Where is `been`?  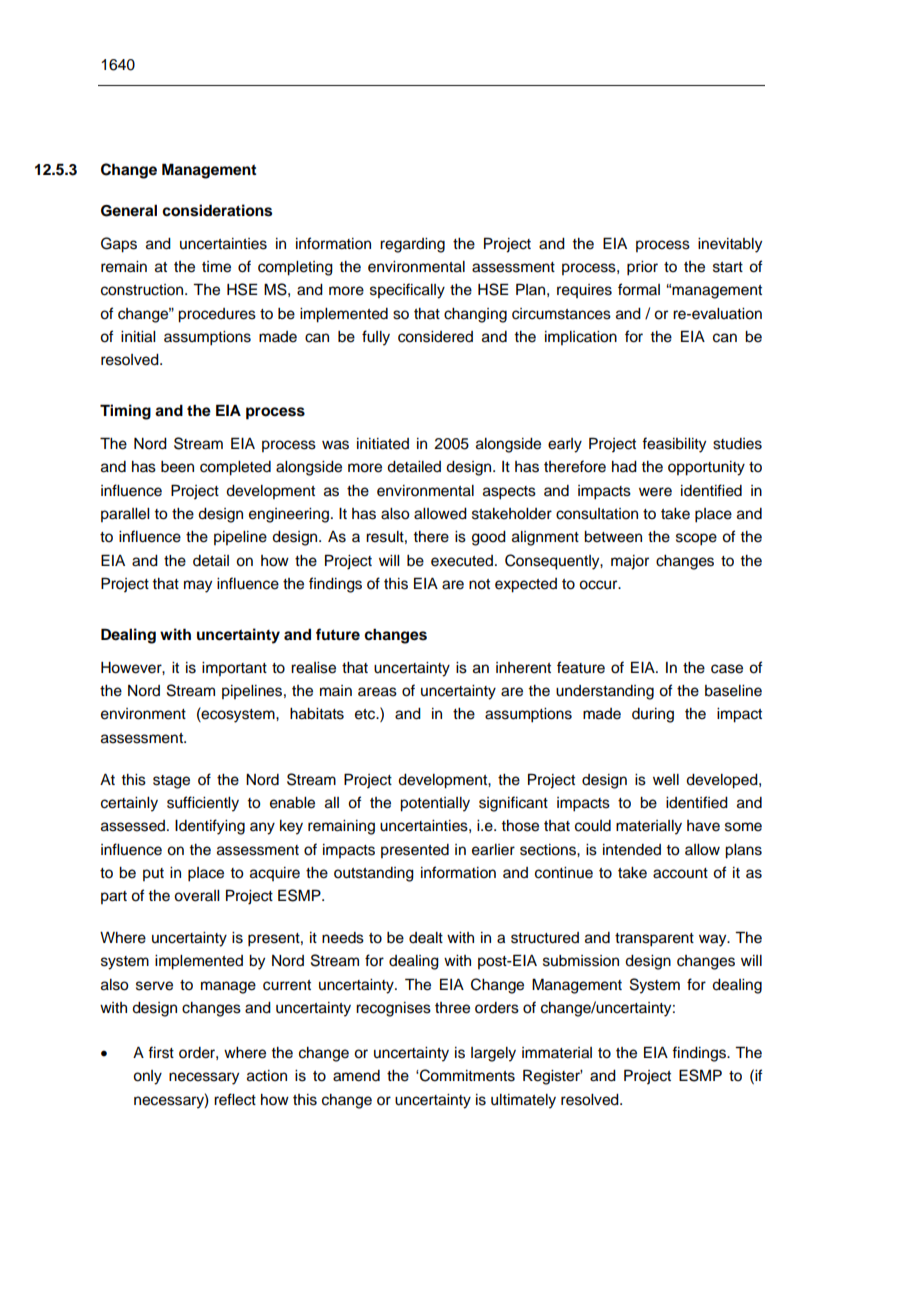
been is located at coordinates (177, 467).
